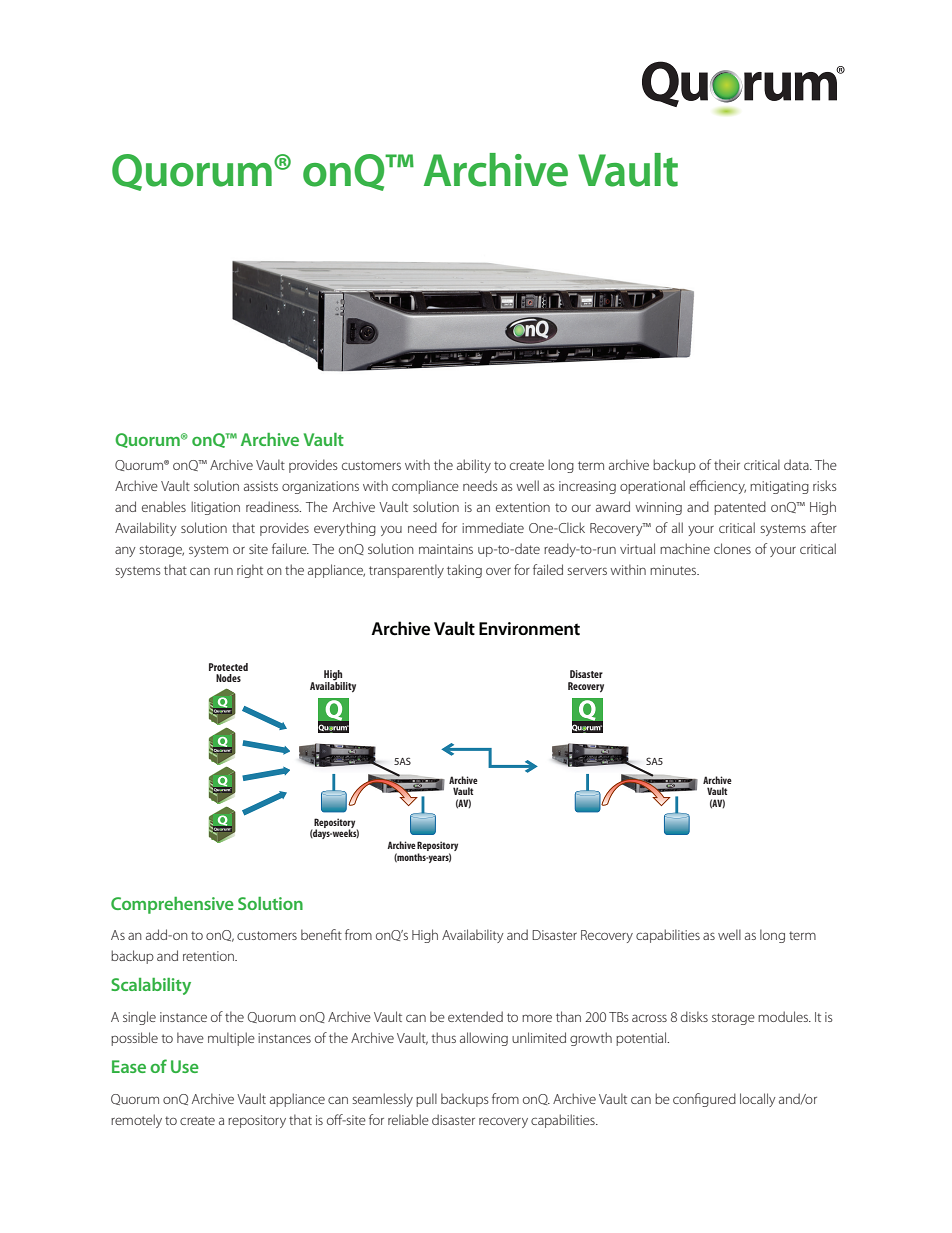  What do you see at coordinates (674, 570) in the screenshot?
I see `minutes` at bounding box center [674, 570].
